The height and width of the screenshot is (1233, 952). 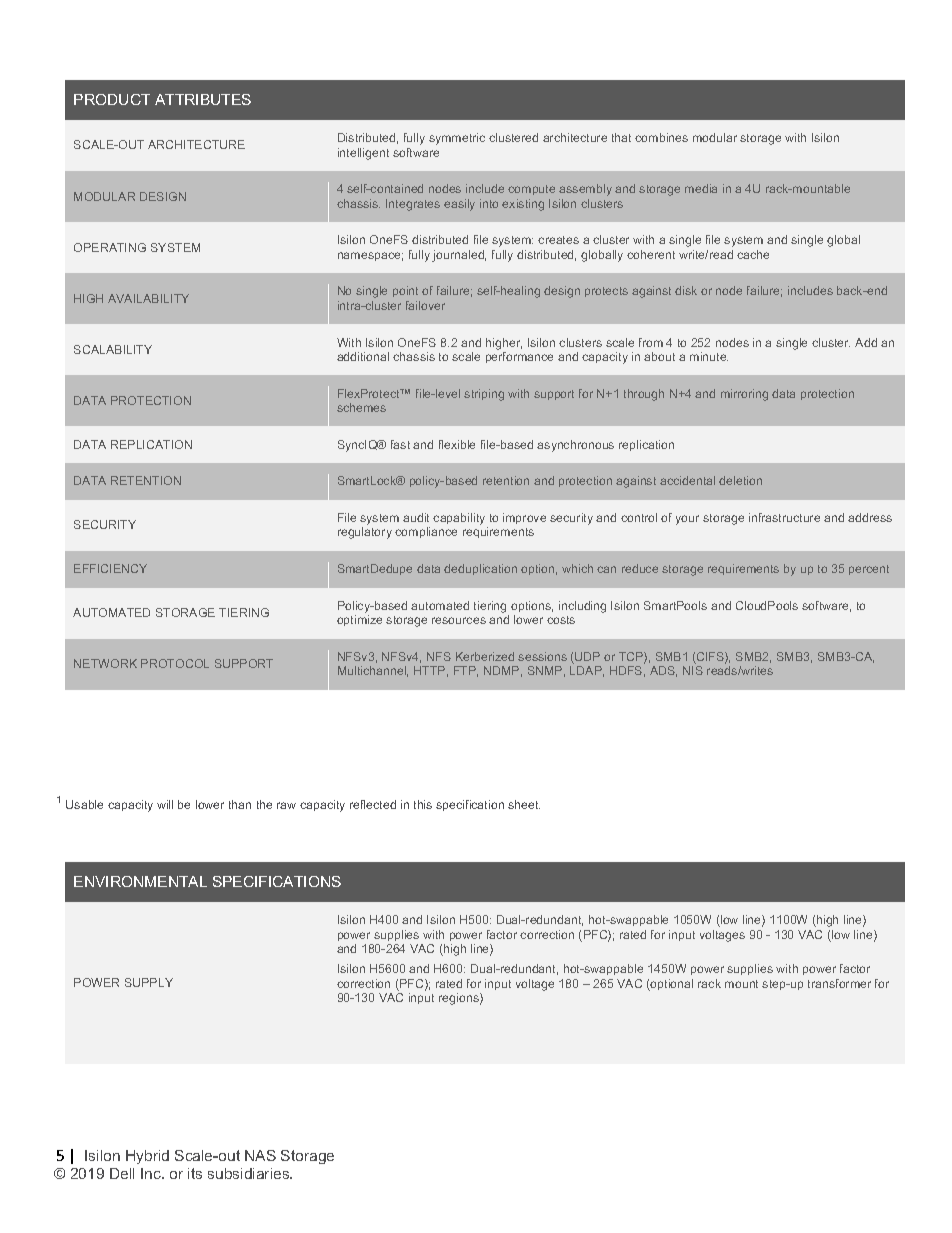 What do you see at coordinates (693, 670) in the screenshot?
I see `NIS` at bounding box center [693, 670].
